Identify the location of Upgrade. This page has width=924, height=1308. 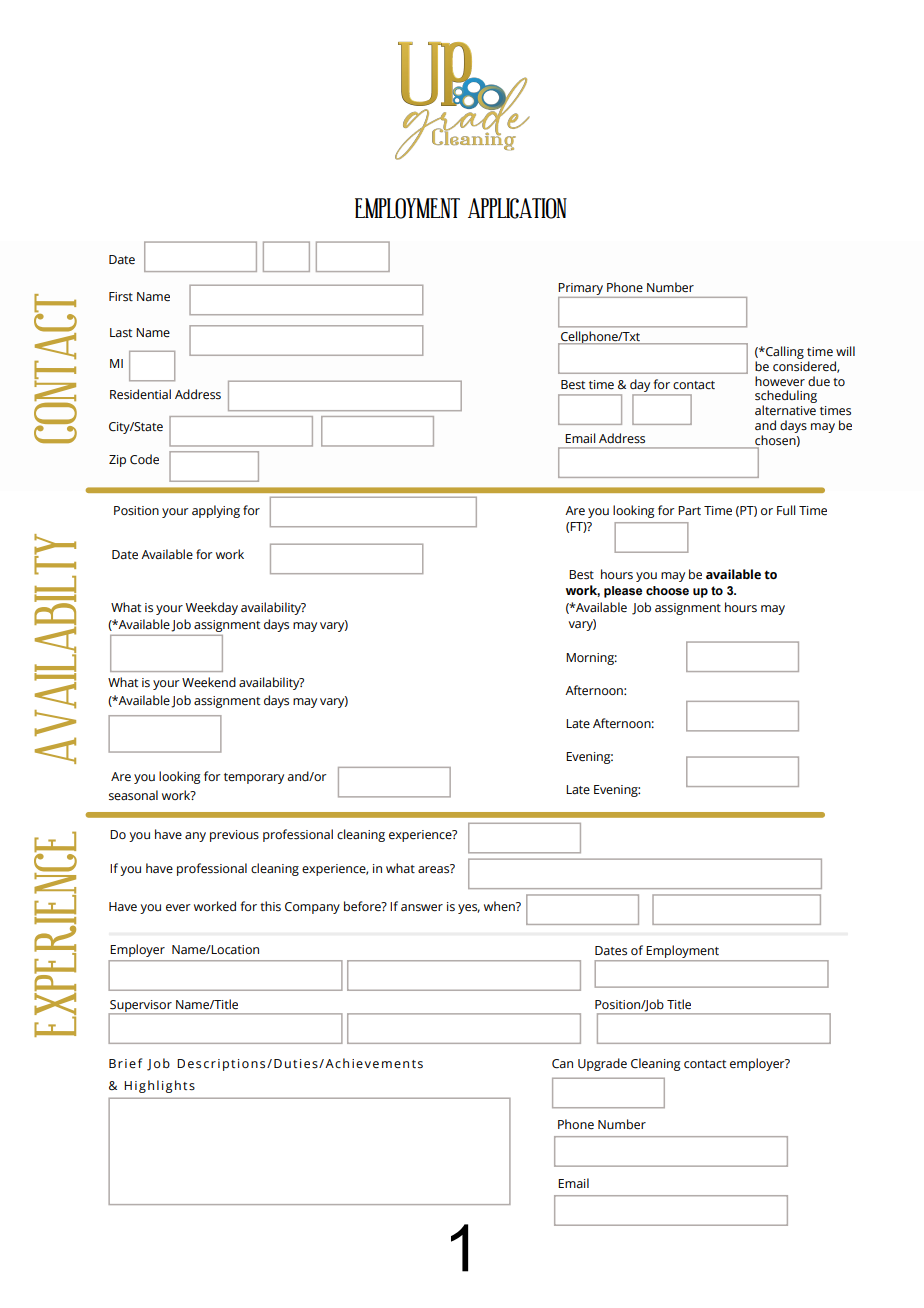
(602, 1064).
